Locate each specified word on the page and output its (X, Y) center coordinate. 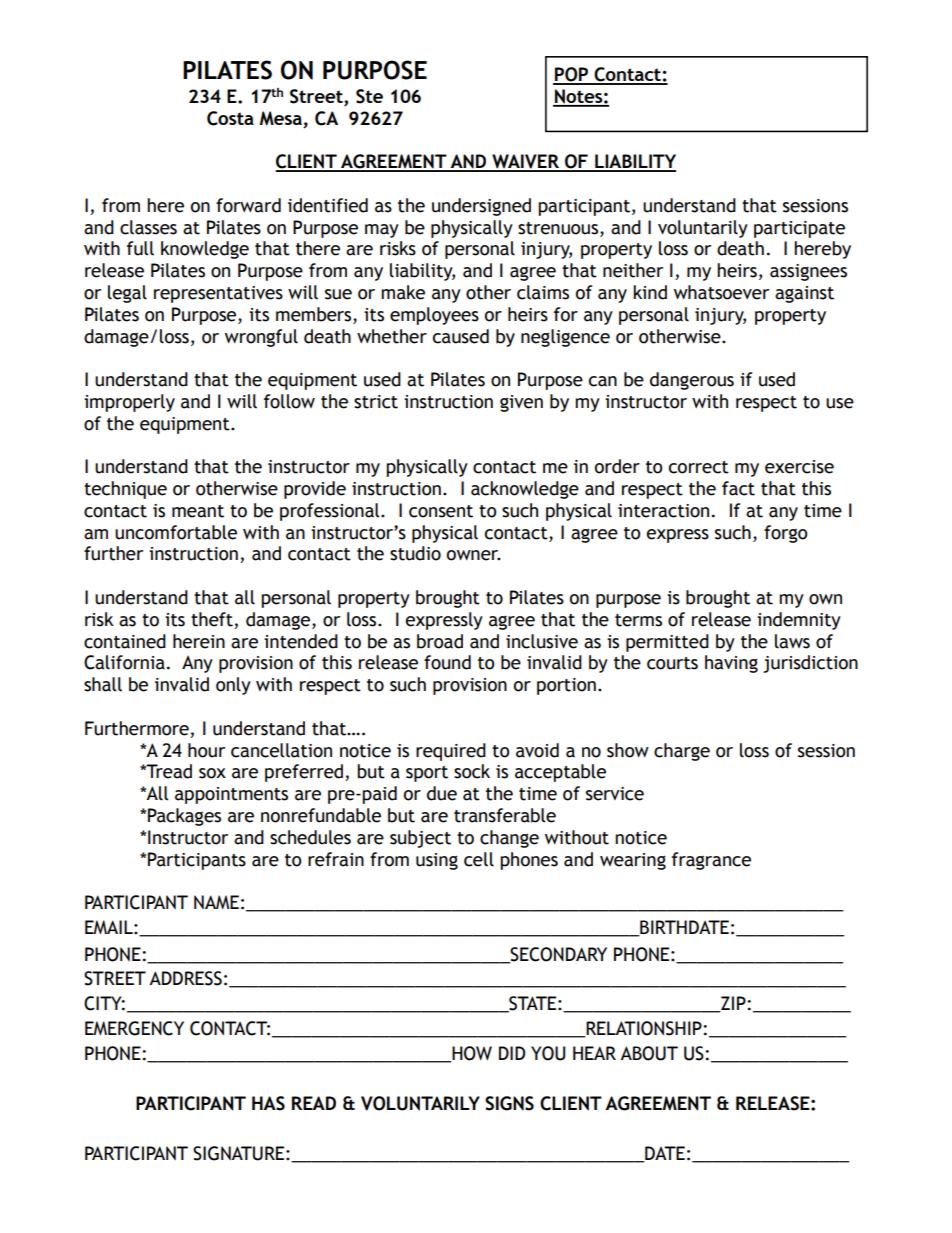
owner (474, 555)
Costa (230, 118)
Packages (184, 817)
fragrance (711, 861)
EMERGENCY (134, 1028)
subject (420, 839)
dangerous (692, 381)
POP (572, 75)
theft (212, 619)
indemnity (799, 621)
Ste (369, 96)
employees (434, 316)
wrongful (261, 338)
